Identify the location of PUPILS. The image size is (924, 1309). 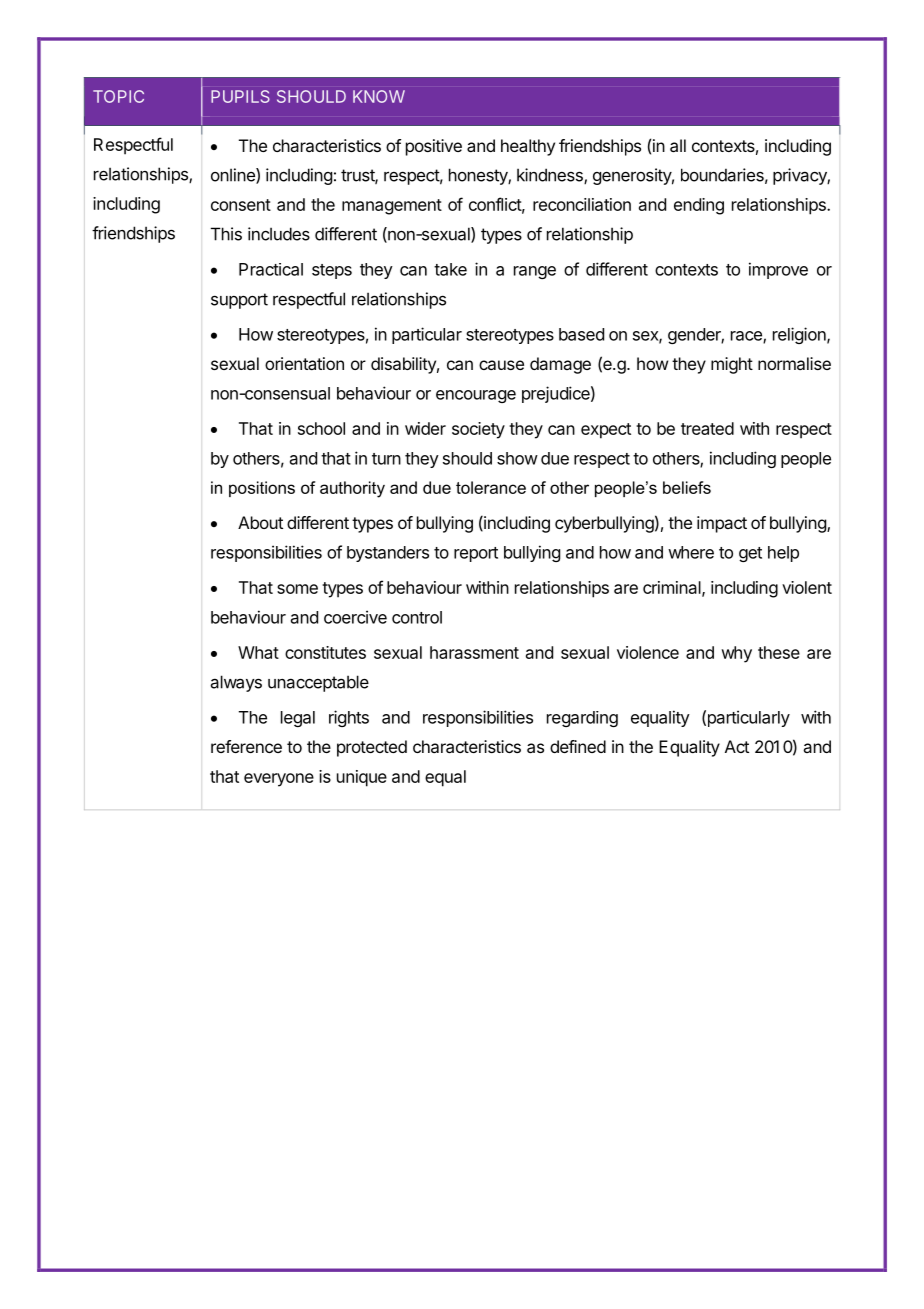
(240, 96).
